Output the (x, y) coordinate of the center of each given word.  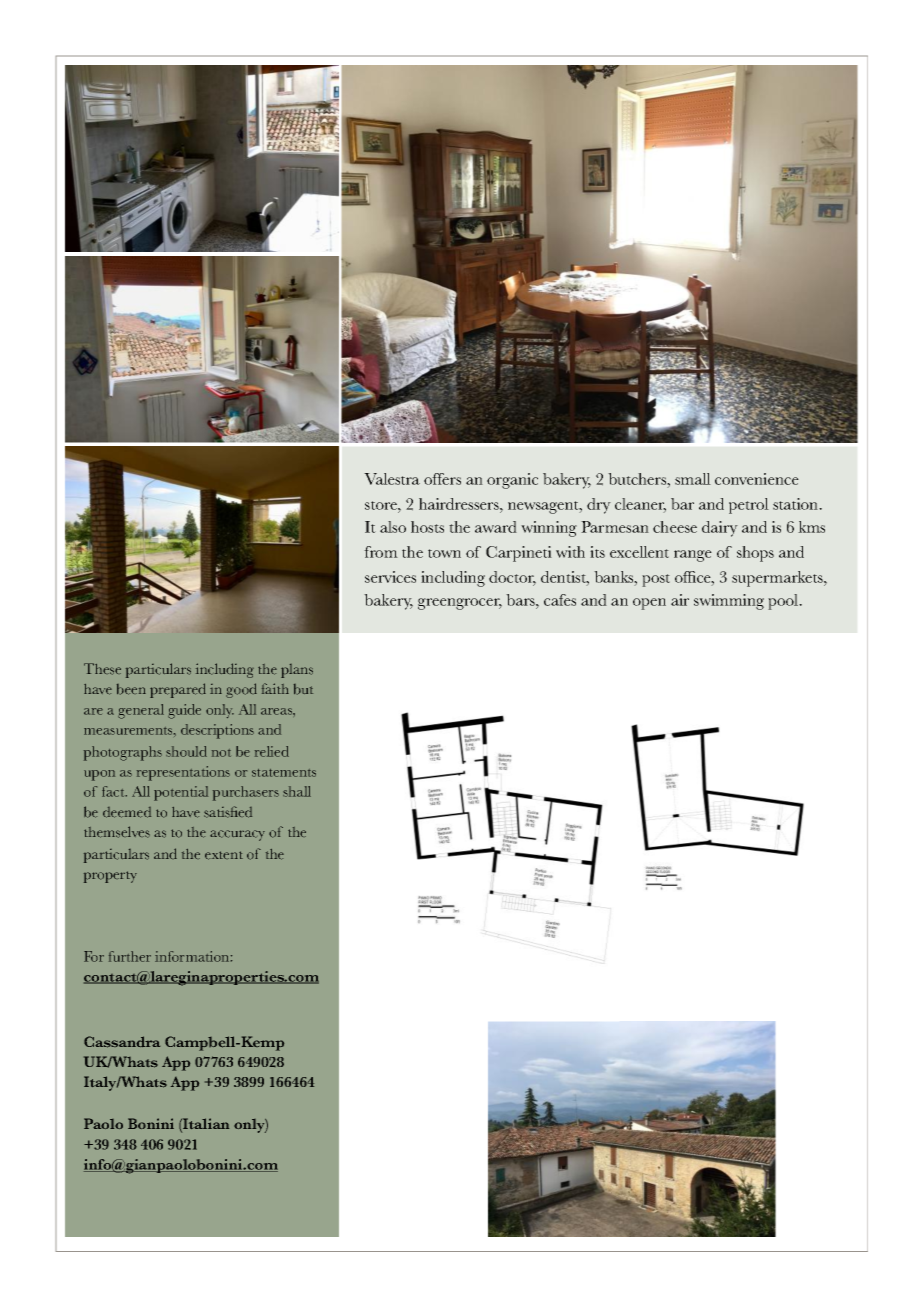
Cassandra (122, 1042)
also (393, 527)
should (186, 751)
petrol (749, 506)
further (130, 956)
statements (284, 773)
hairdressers (460, 504)
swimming (729, 602)
